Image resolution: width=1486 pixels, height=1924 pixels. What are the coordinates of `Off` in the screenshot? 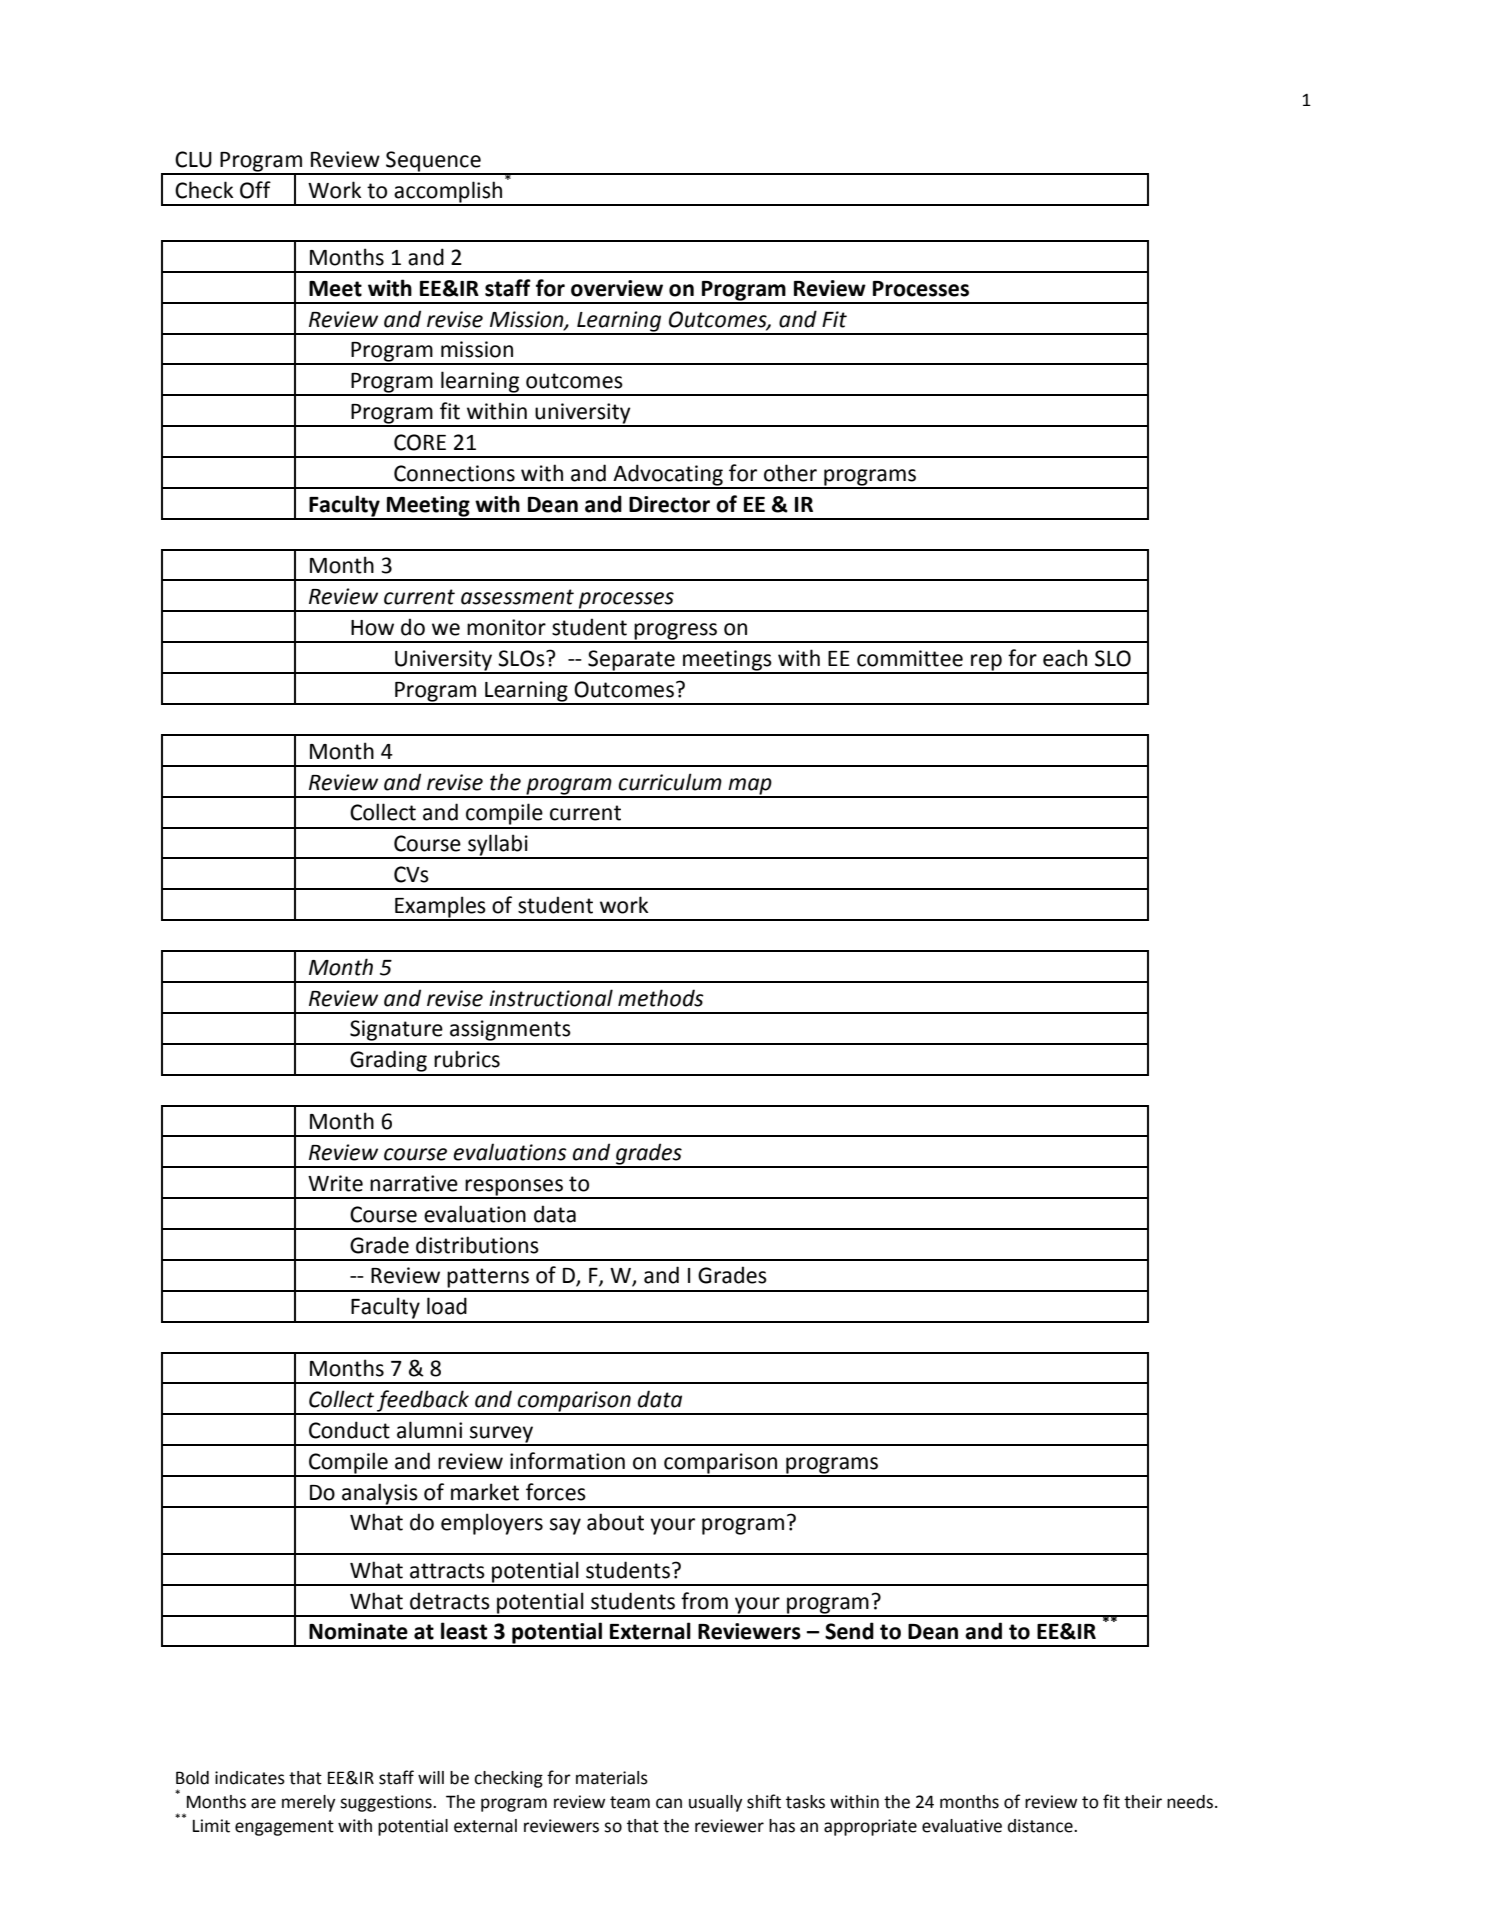 It's located at (255, 190).
